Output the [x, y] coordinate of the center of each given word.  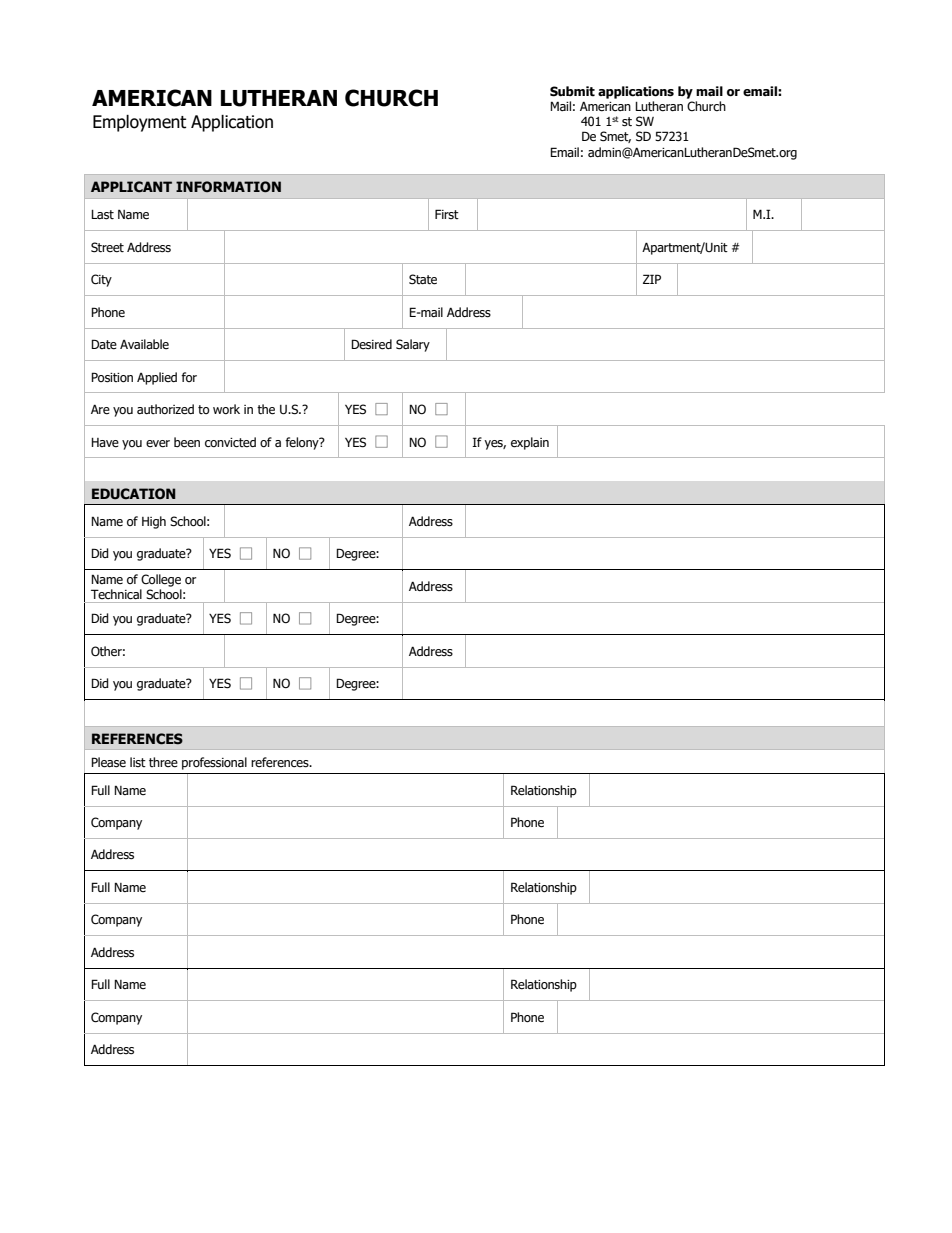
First [447, 214]
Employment [139, 123]
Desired [371, 344]
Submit [572, 91]
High [154, 522]
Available [144, 344]
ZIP [652, 279]
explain [530, 443]
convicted [230, 442]
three [163, 762]
